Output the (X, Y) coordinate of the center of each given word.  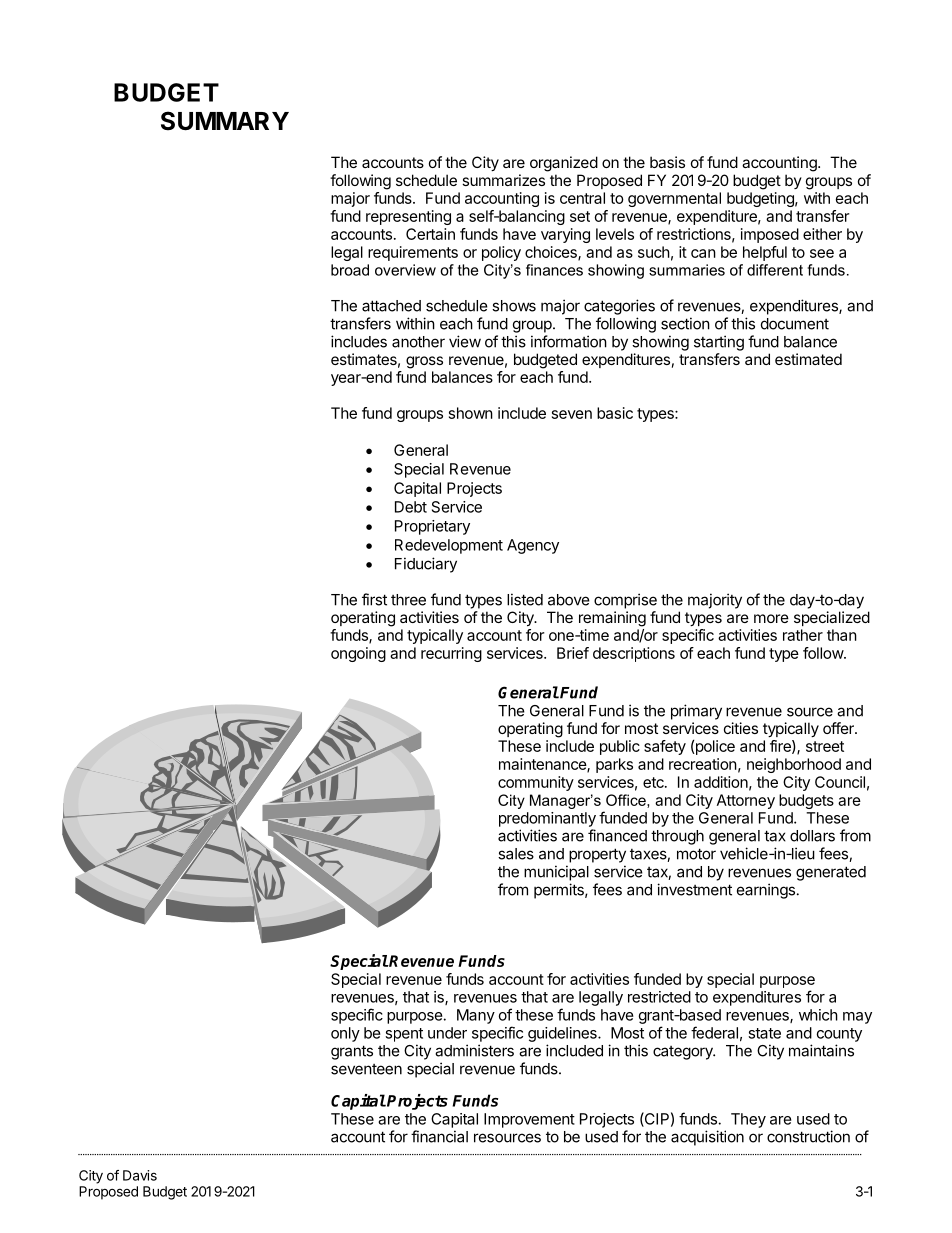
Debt (411, 507)
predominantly (547, 819)
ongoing (358, 654)
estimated (808, 359)
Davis (140, 1175)
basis (667, 162)
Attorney (746, 801)
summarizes (503, 180)
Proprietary (432, 527)
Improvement (529, 1120)
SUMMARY (225, 121)
